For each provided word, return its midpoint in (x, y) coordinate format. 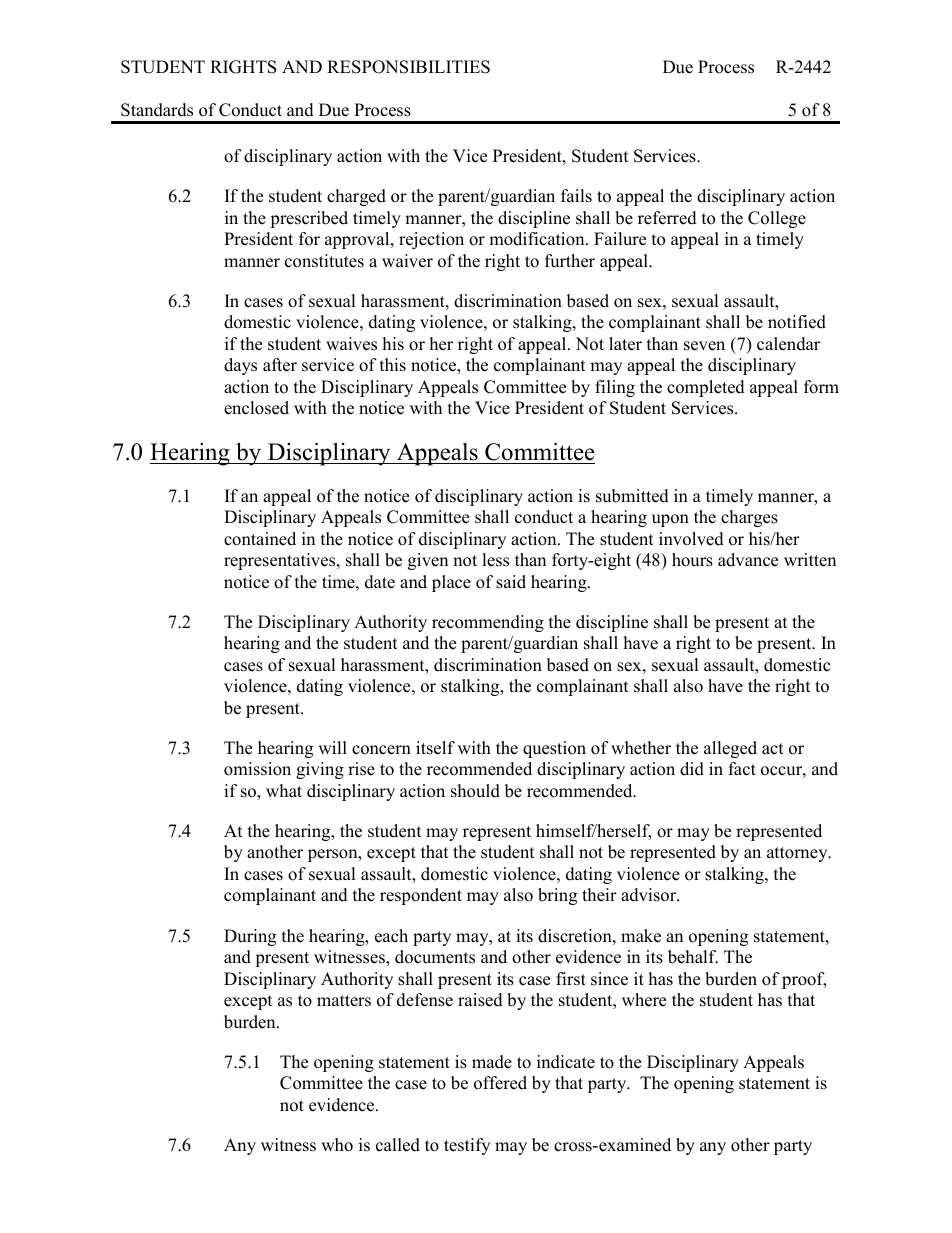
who (337, 1145)
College (777, 219)
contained (260, 539)
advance (748, 560)
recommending (488, 623)
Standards (157, 110)
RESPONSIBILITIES (408, 67)
